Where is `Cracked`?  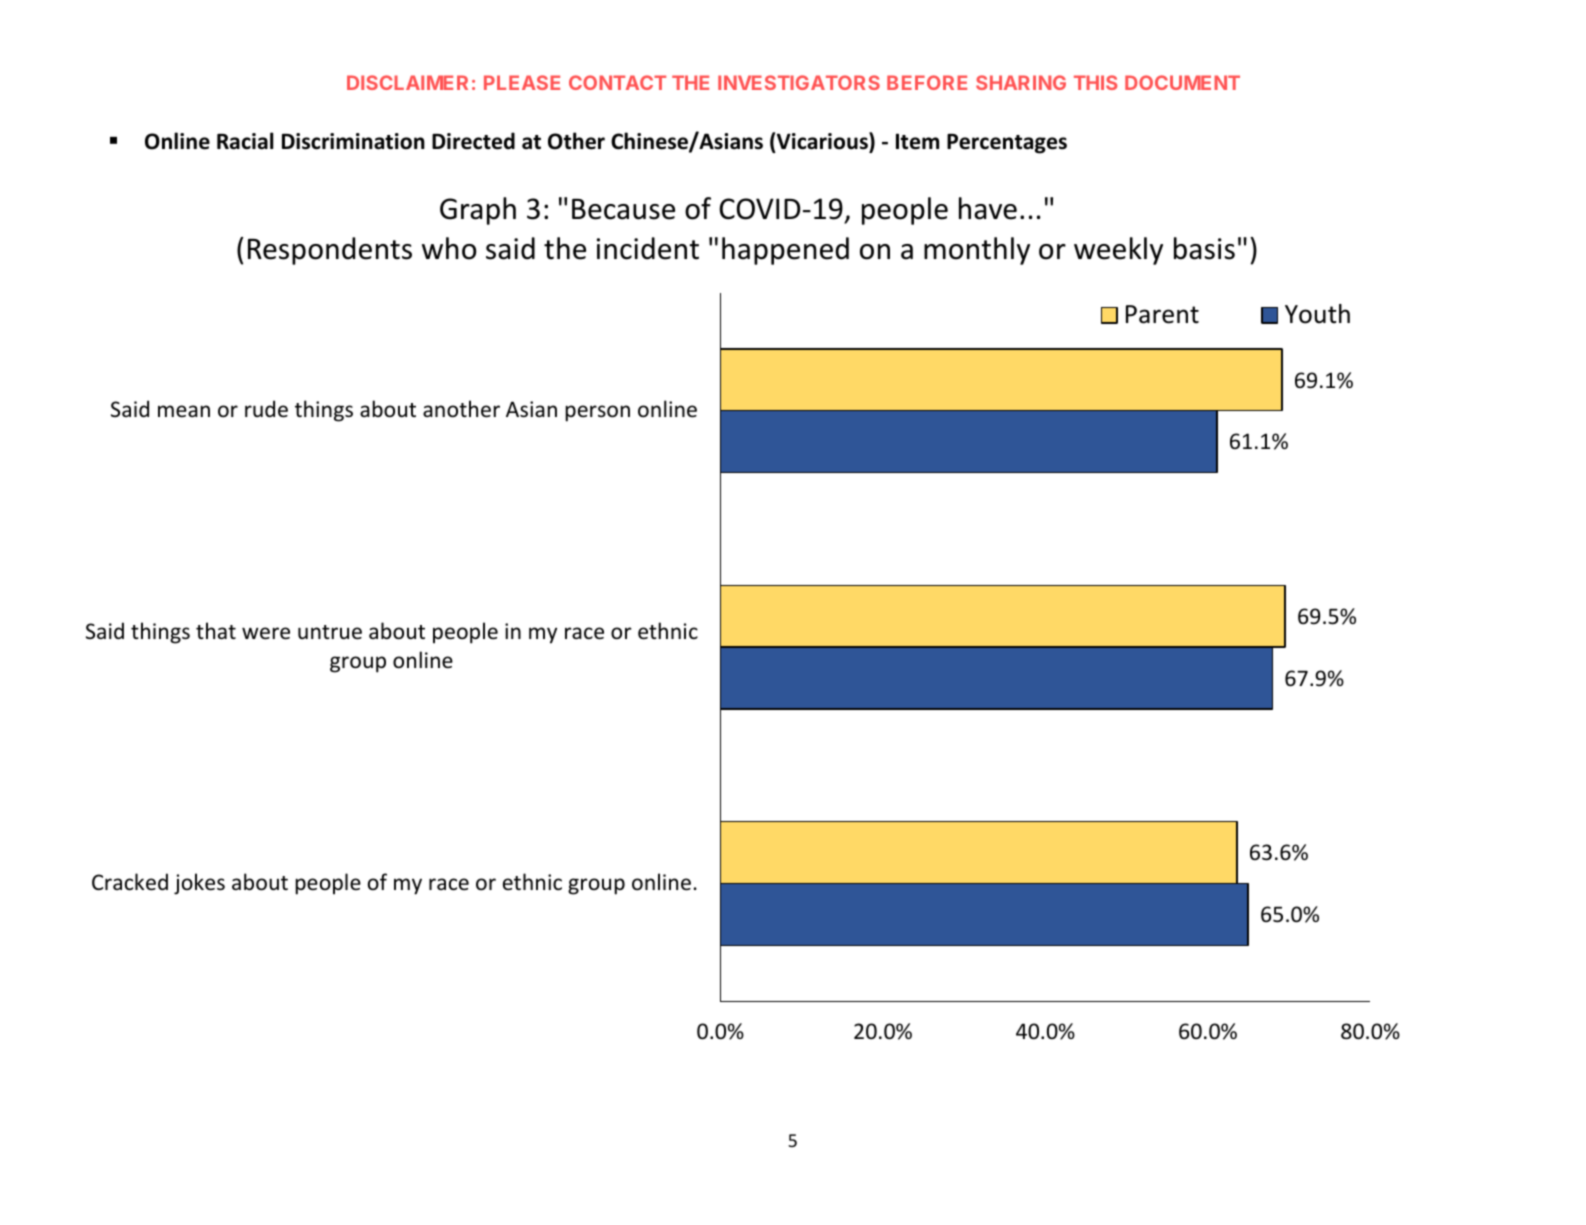 Cracked is located at coordinates (130, 882).
